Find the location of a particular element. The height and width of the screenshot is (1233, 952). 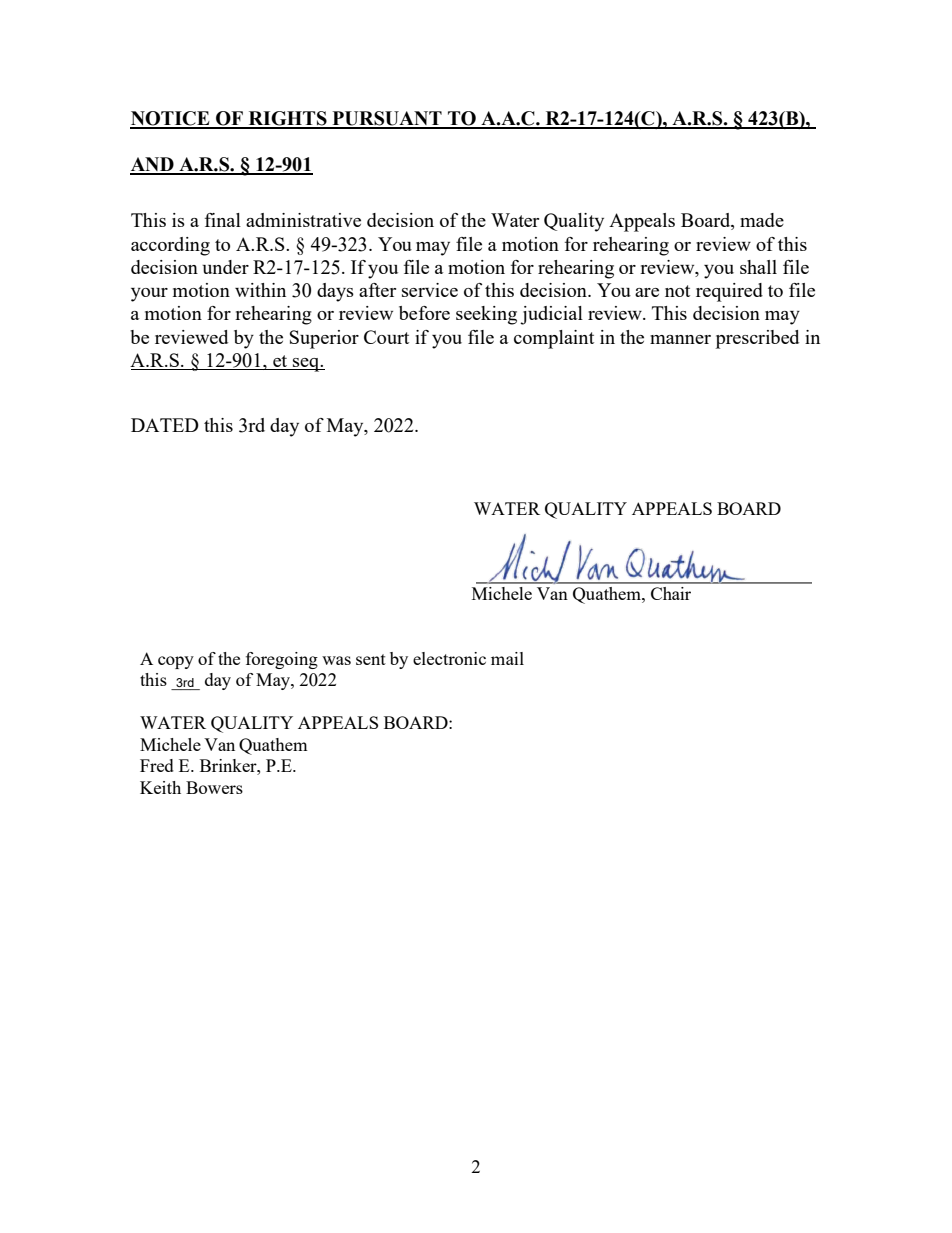

mail is located at coordinates (507, 658).
